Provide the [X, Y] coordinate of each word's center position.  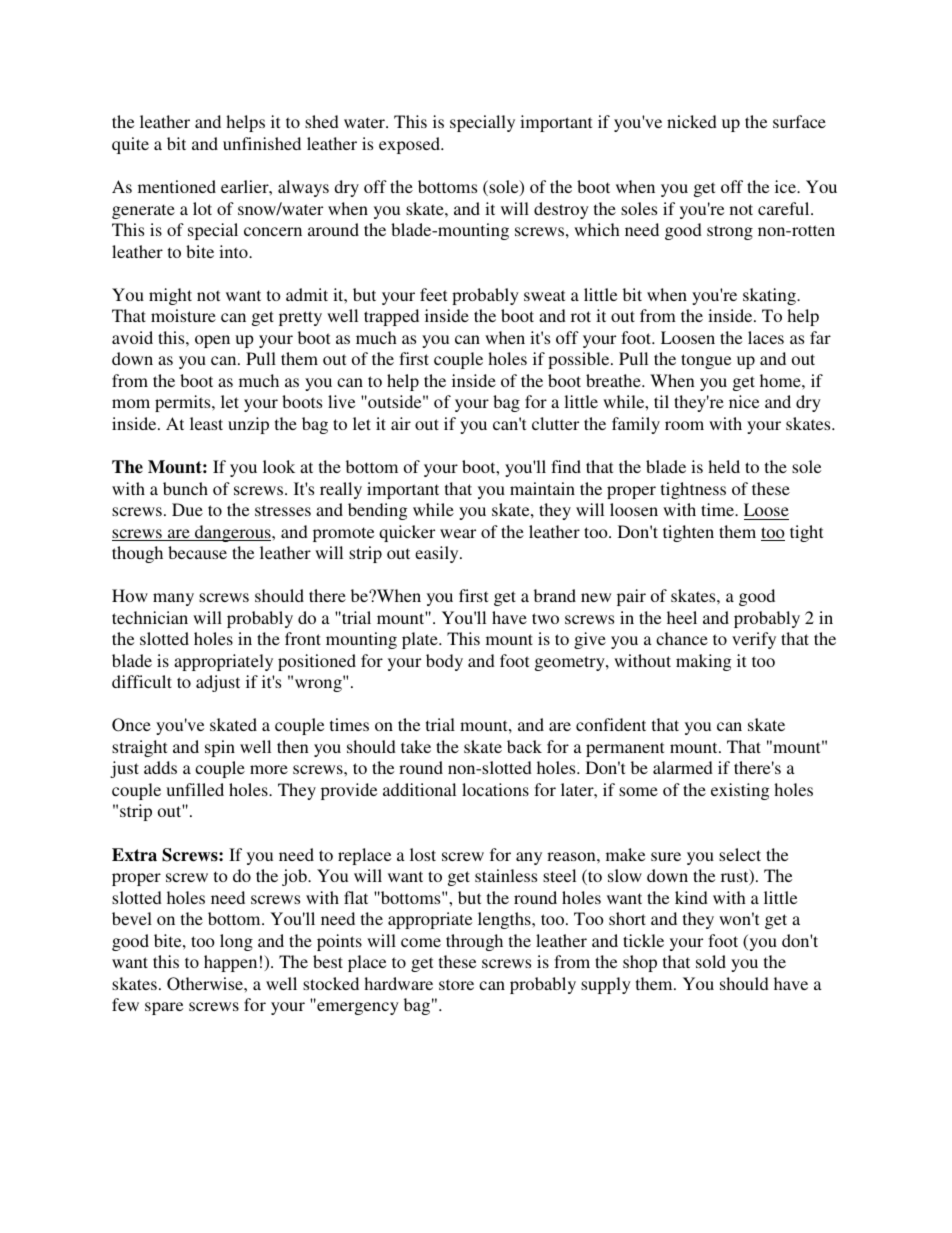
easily [438, 554]
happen [230, 963]
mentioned [177, 186]
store [456, 984]
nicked [692, 121]
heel [682, 617]
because [197, 552]
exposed [410, 145]
